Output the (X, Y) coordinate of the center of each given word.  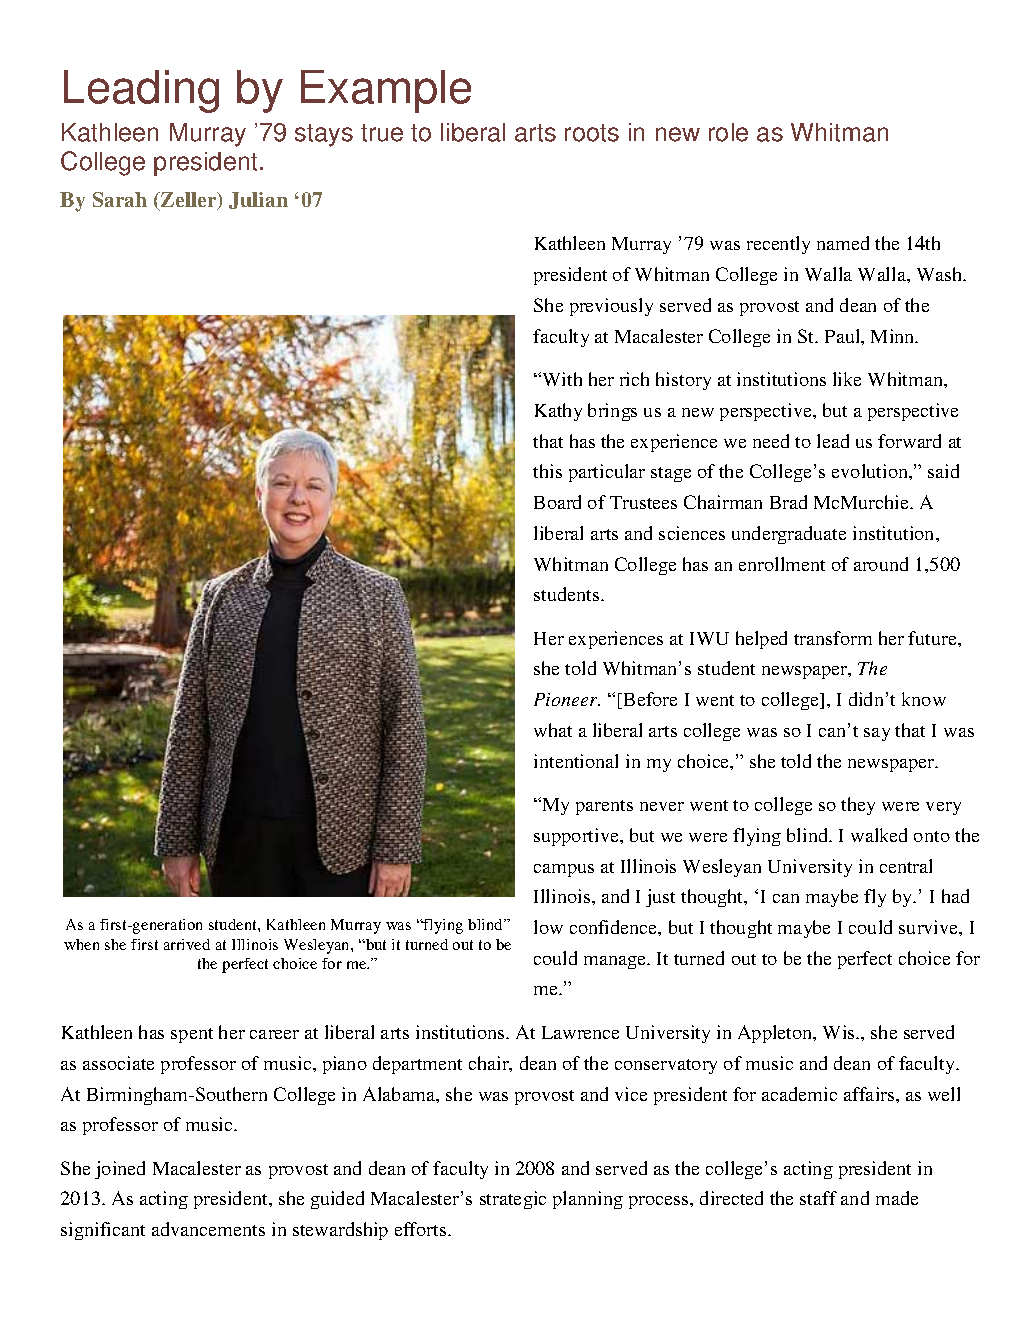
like (847, 379)
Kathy (558, 412)
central (906, 866)
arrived (187, 944)
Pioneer (567, 699)
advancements (208, 1229)
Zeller (189, 201)
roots (592, 133)
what (553, 730)
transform (833, 638)
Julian (258, 200)
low (548, 927)
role (728, 132)
